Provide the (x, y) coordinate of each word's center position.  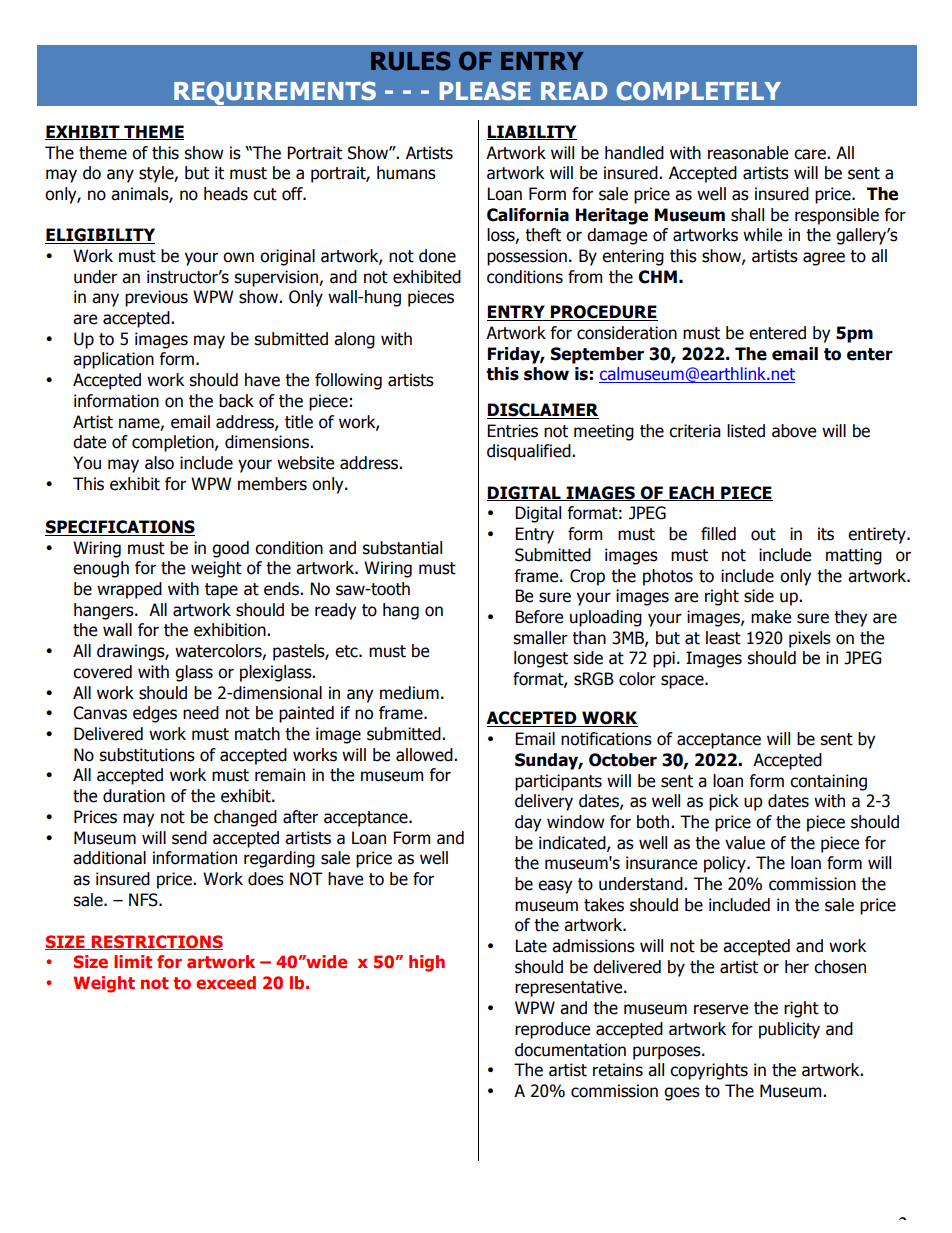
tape (221, 591)
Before (539, 617)
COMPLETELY (698, 91)
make (771, 617)
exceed (226, 983)
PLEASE (485, 91)
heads (226, 194)
